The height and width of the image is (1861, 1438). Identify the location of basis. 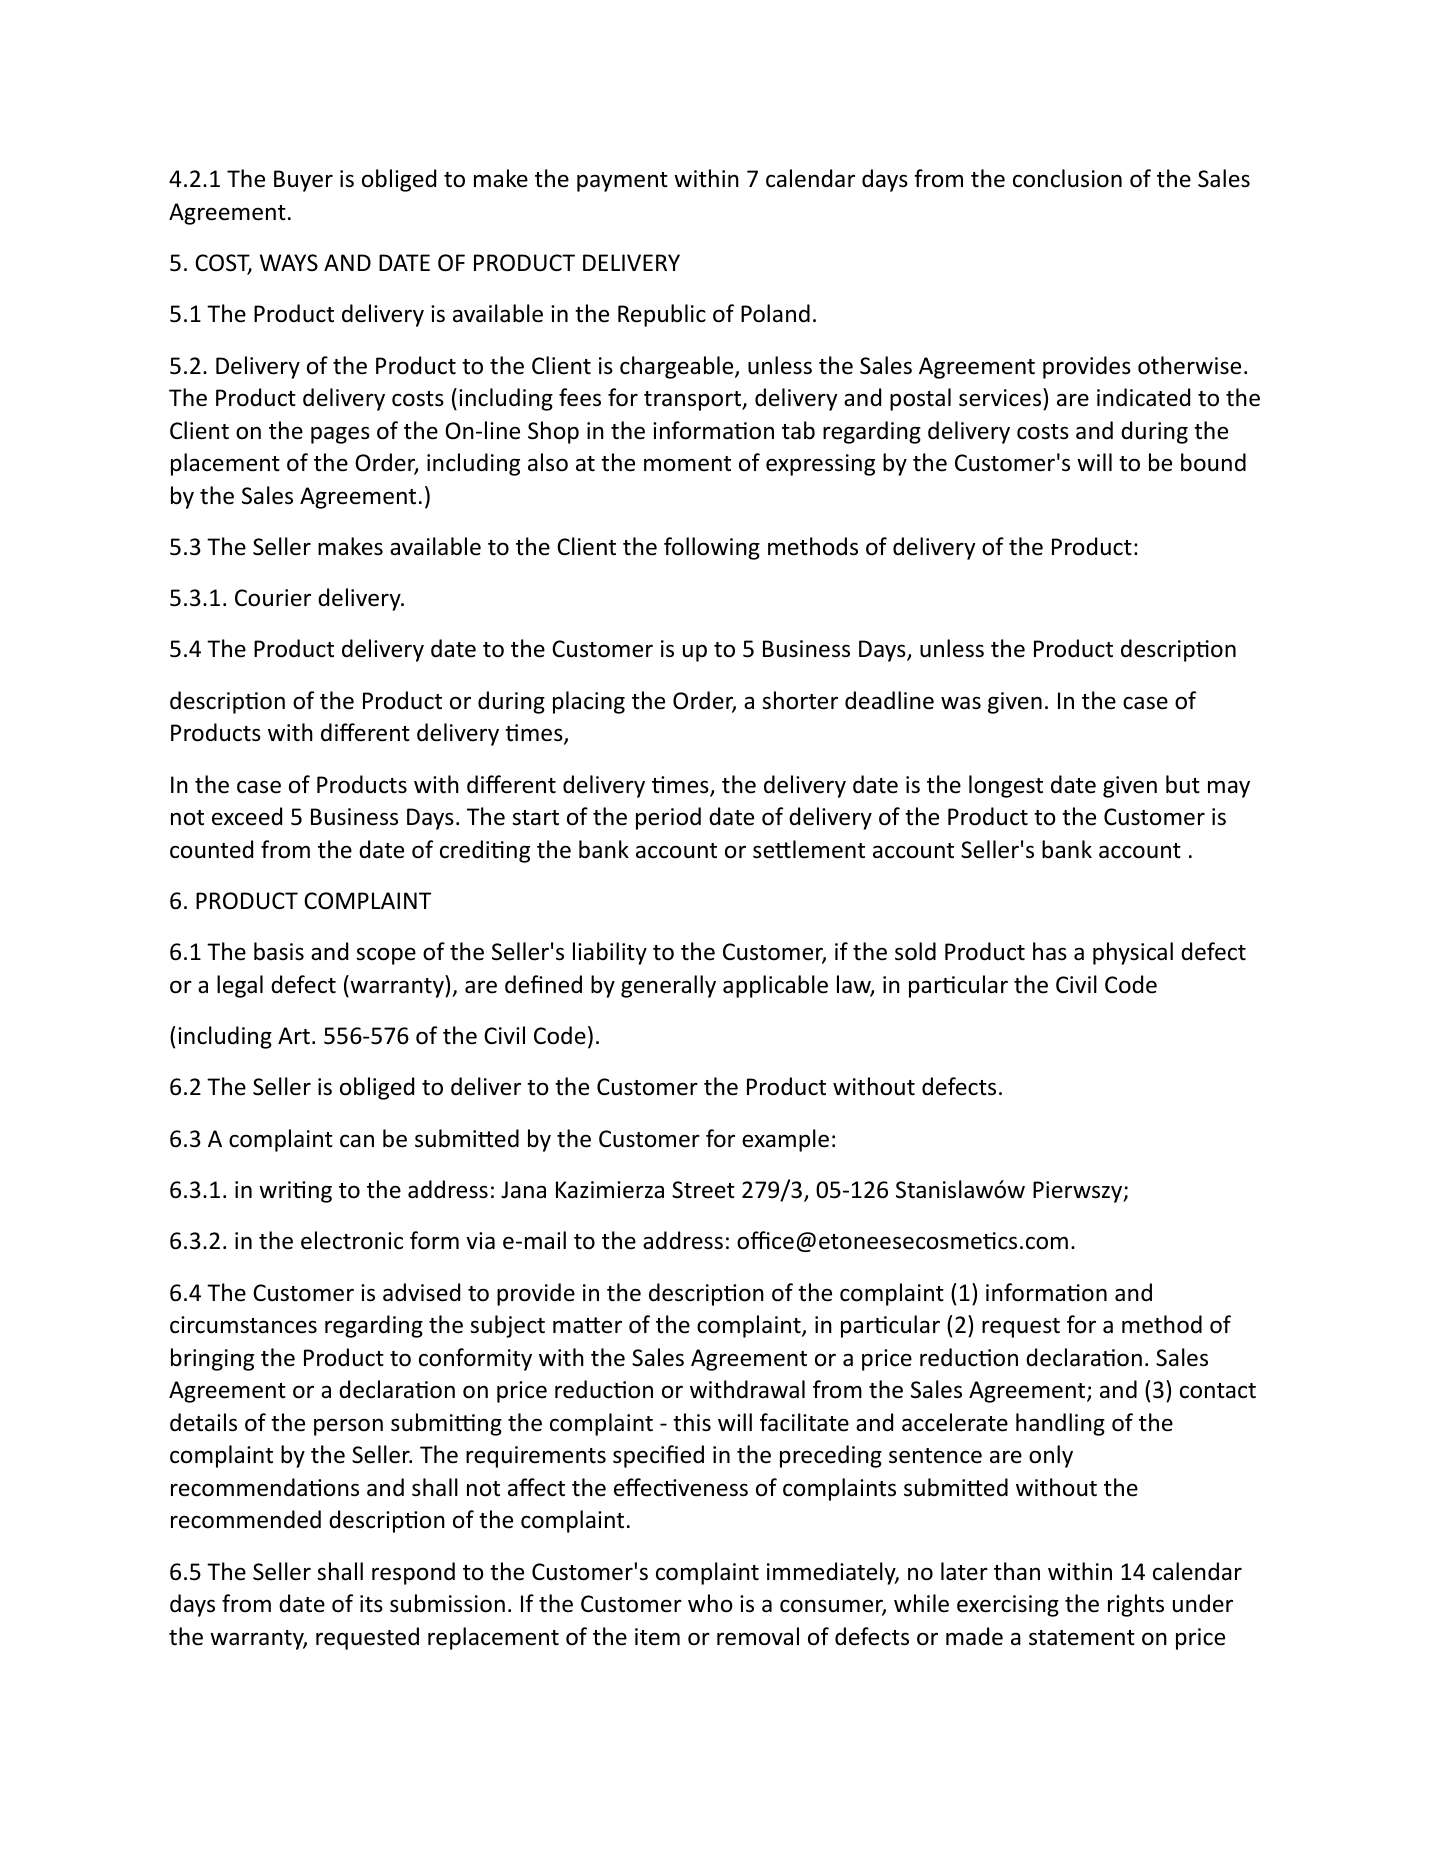
(279, 951).
